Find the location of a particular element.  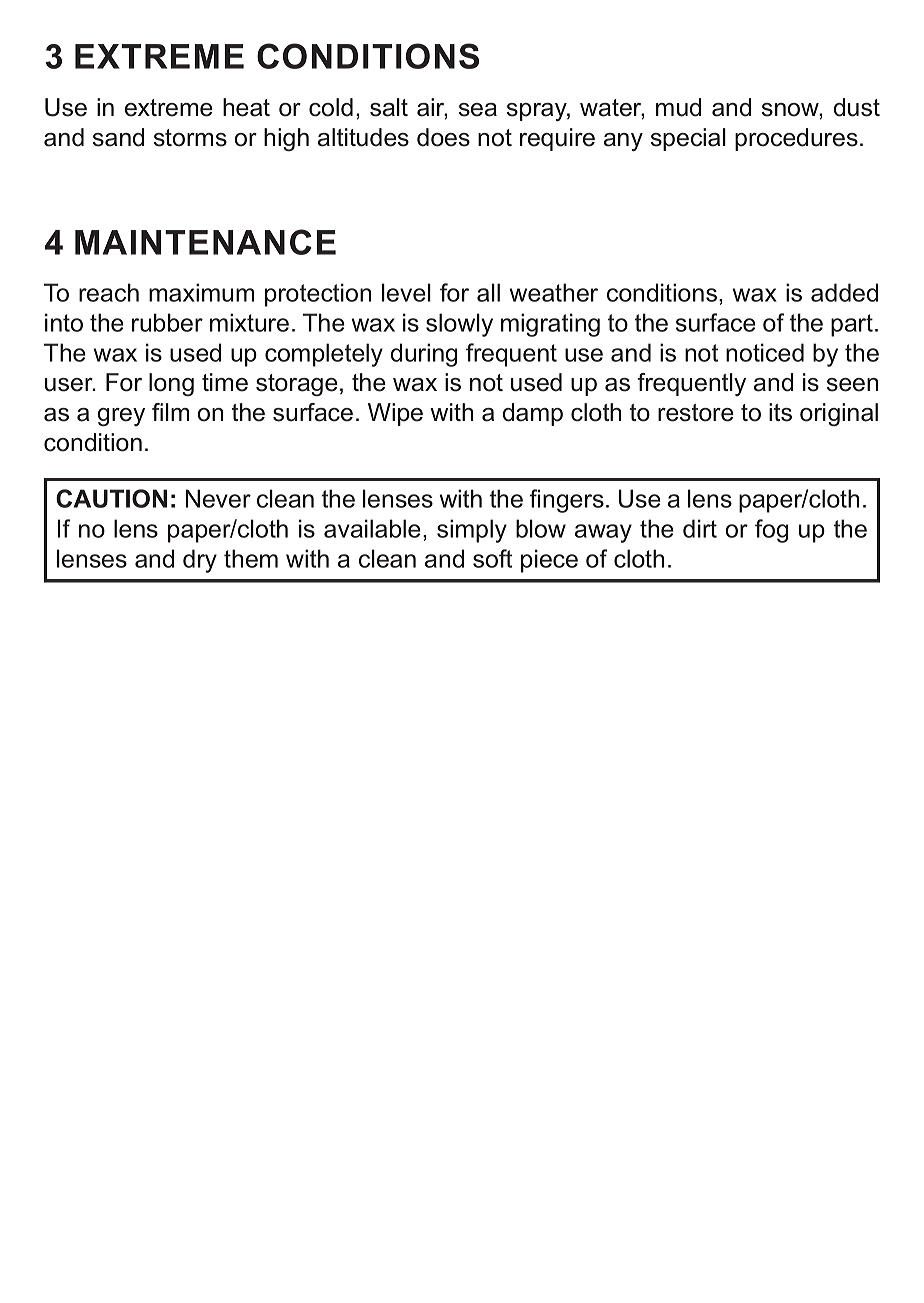

dry is located at coordinates (200, 561).
